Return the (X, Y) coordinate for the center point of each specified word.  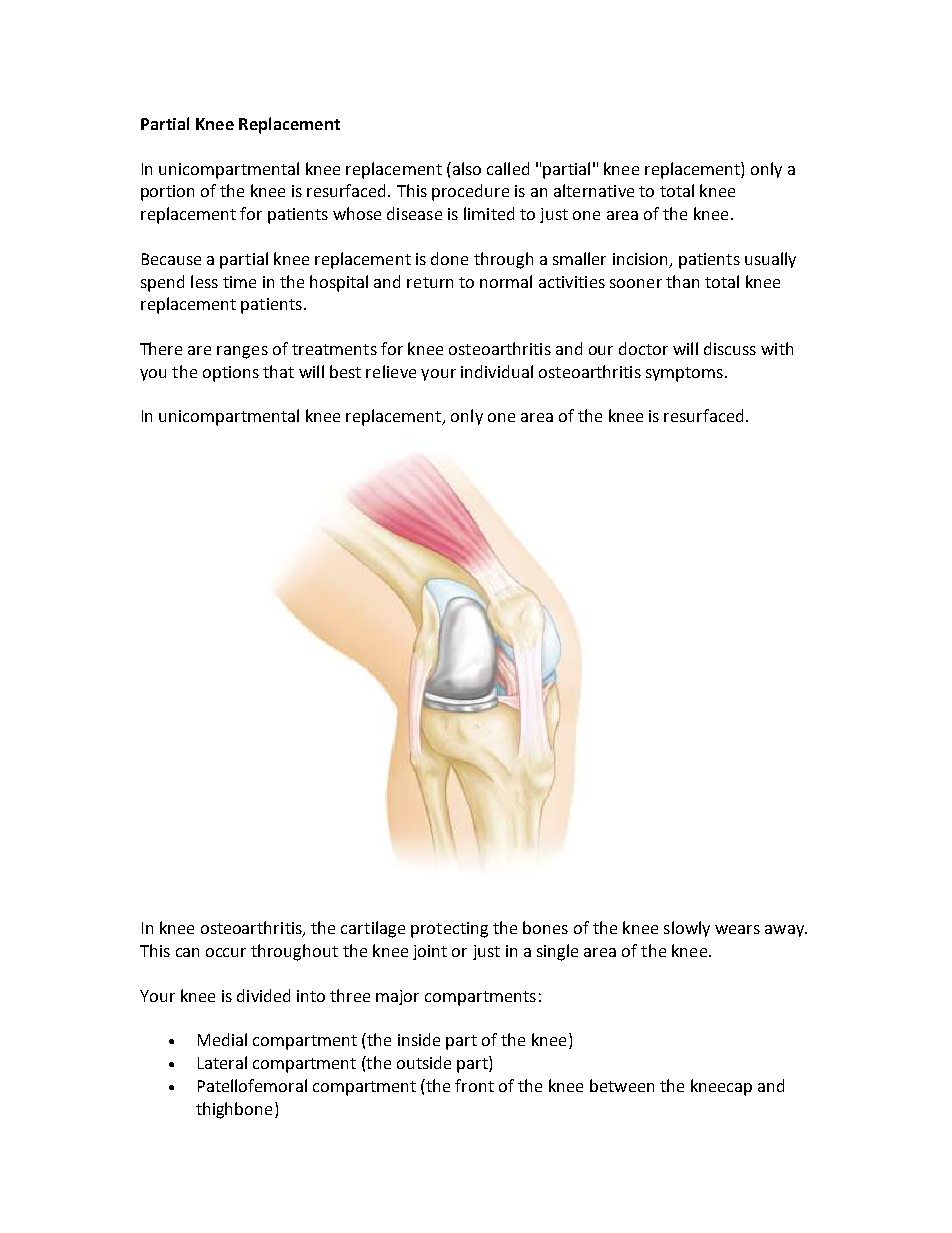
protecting (449, 930)
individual (497, 371)
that (278, 371)
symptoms (684, 374)
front (474, 1085)
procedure (470, 192)
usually (770, 260)
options (231, 374)
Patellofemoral (252, 1085)
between (622, 1085)
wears (737, 929)
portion (167, 193)
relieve (391, 371)
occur (226, 952)
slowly (687, 929)
